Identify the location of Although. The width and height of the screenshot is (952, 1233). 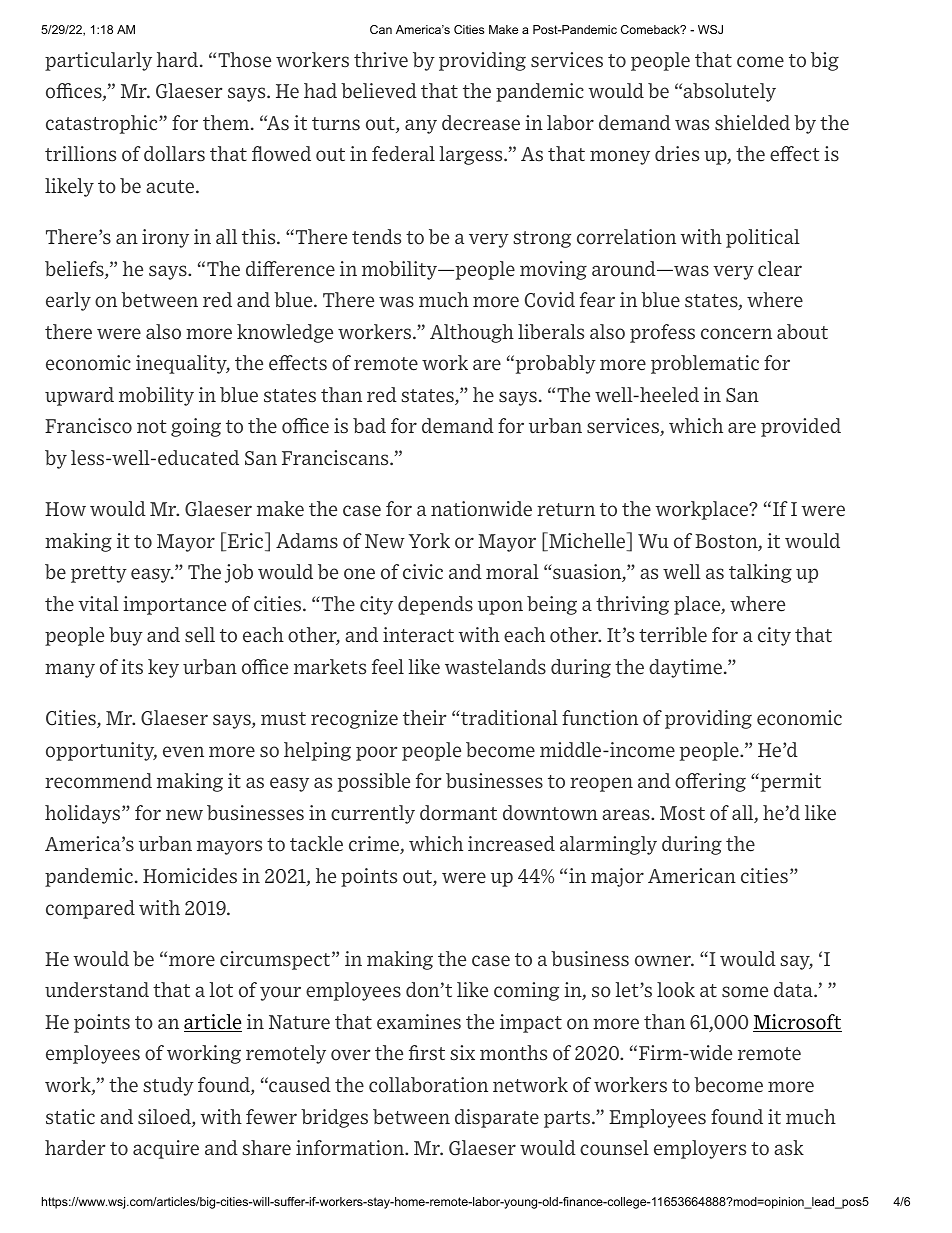
(472, 333).
